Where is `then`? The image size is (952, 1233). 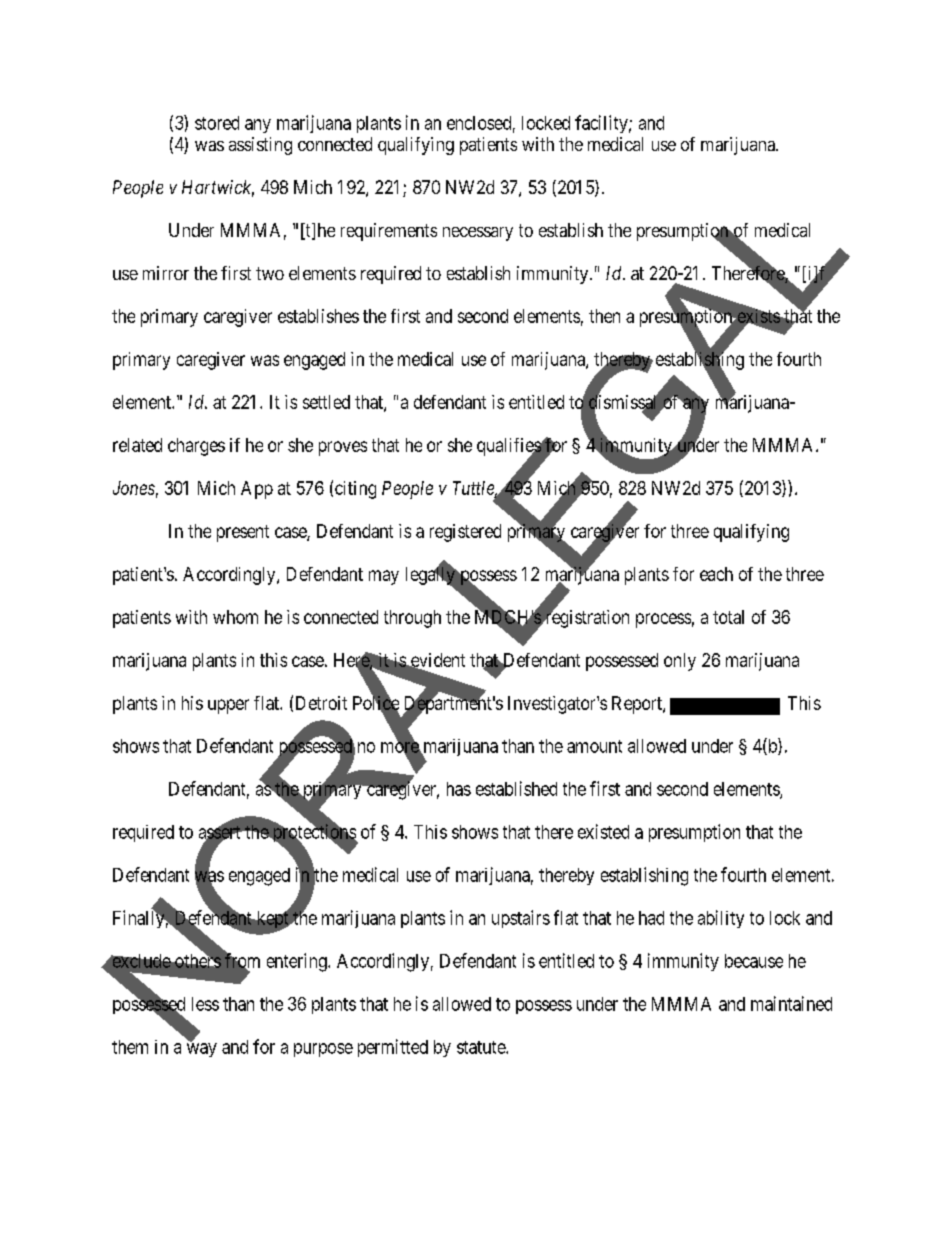 then is located at coordinates (604, 316).
